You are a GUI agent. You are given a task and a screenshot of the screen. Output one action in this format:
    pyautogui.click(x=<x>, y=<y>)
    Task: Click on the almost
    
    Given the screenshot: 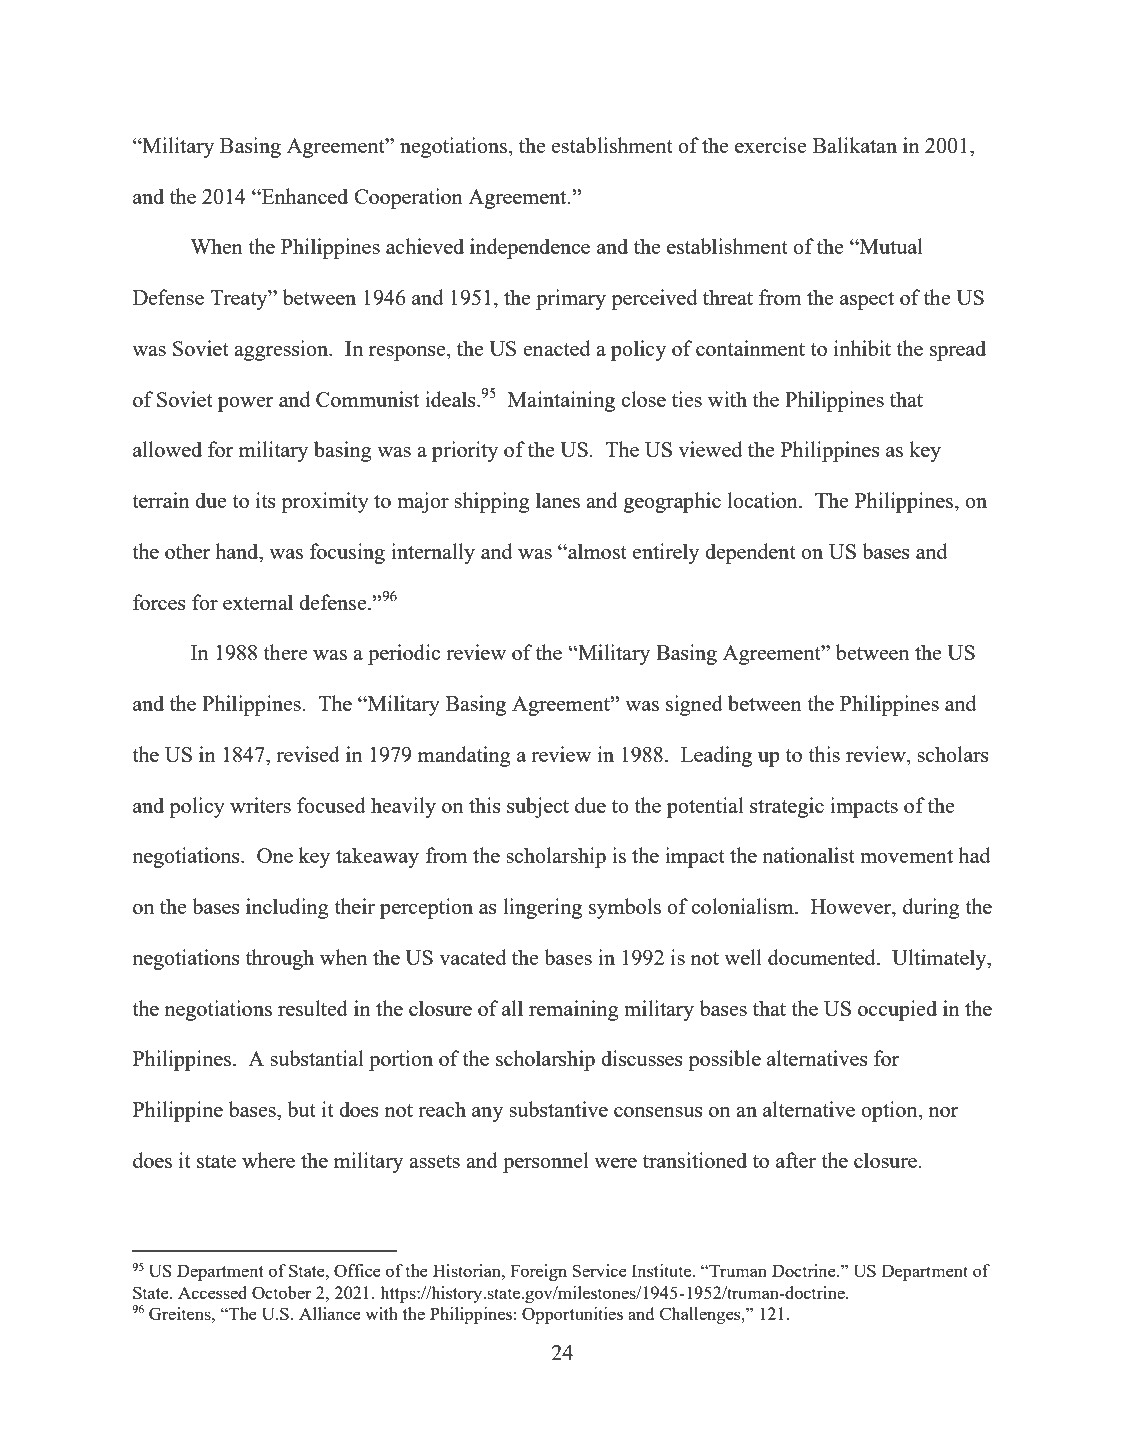 What is the action you would take?
    pyautogui.click(x=596, y=551)
